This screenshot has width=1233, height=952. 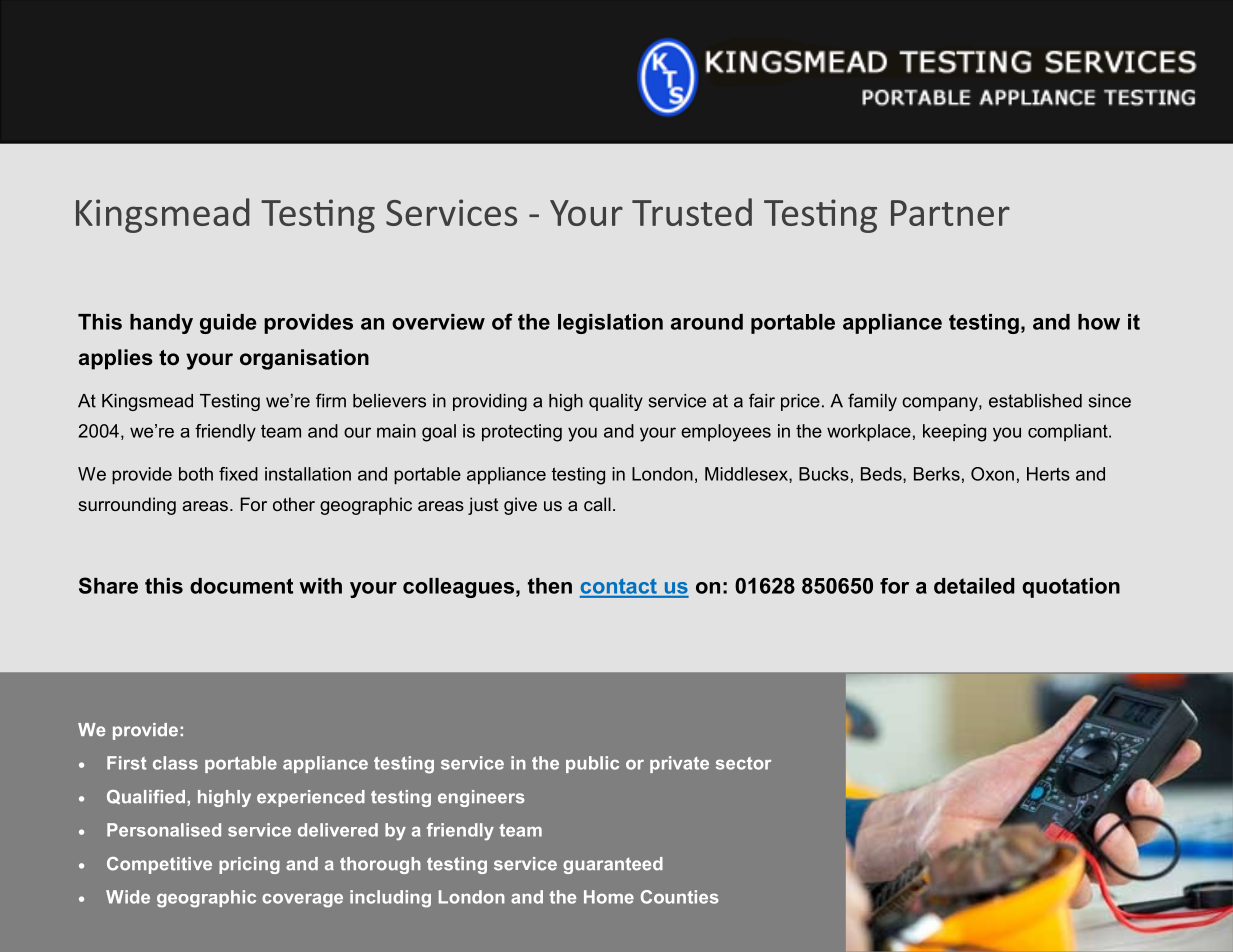 I want to click on guide, so click(x=228, y=324).
